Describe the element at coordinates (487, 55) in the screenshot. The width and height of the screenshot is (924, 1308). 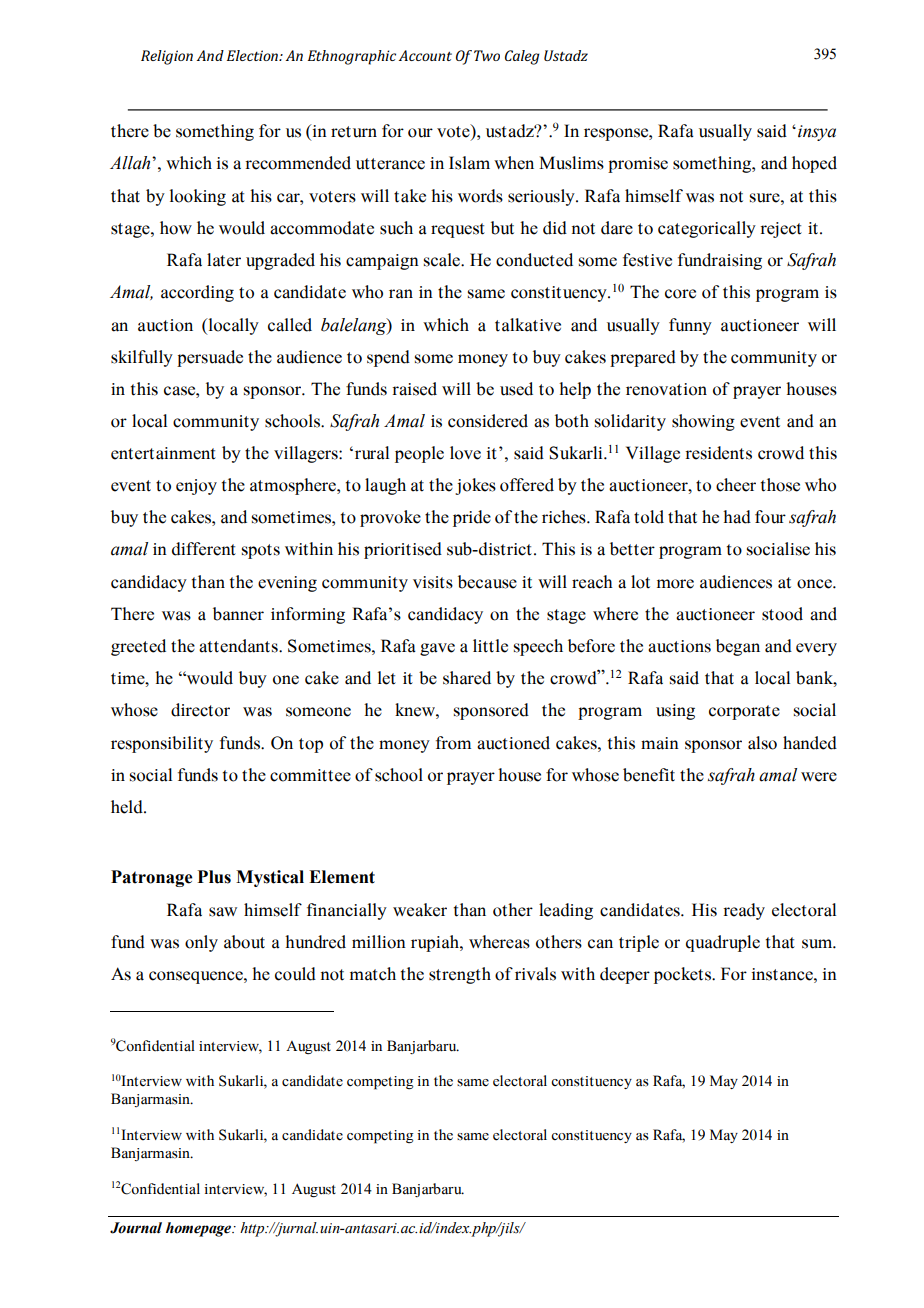
I see `Two` at that location.
